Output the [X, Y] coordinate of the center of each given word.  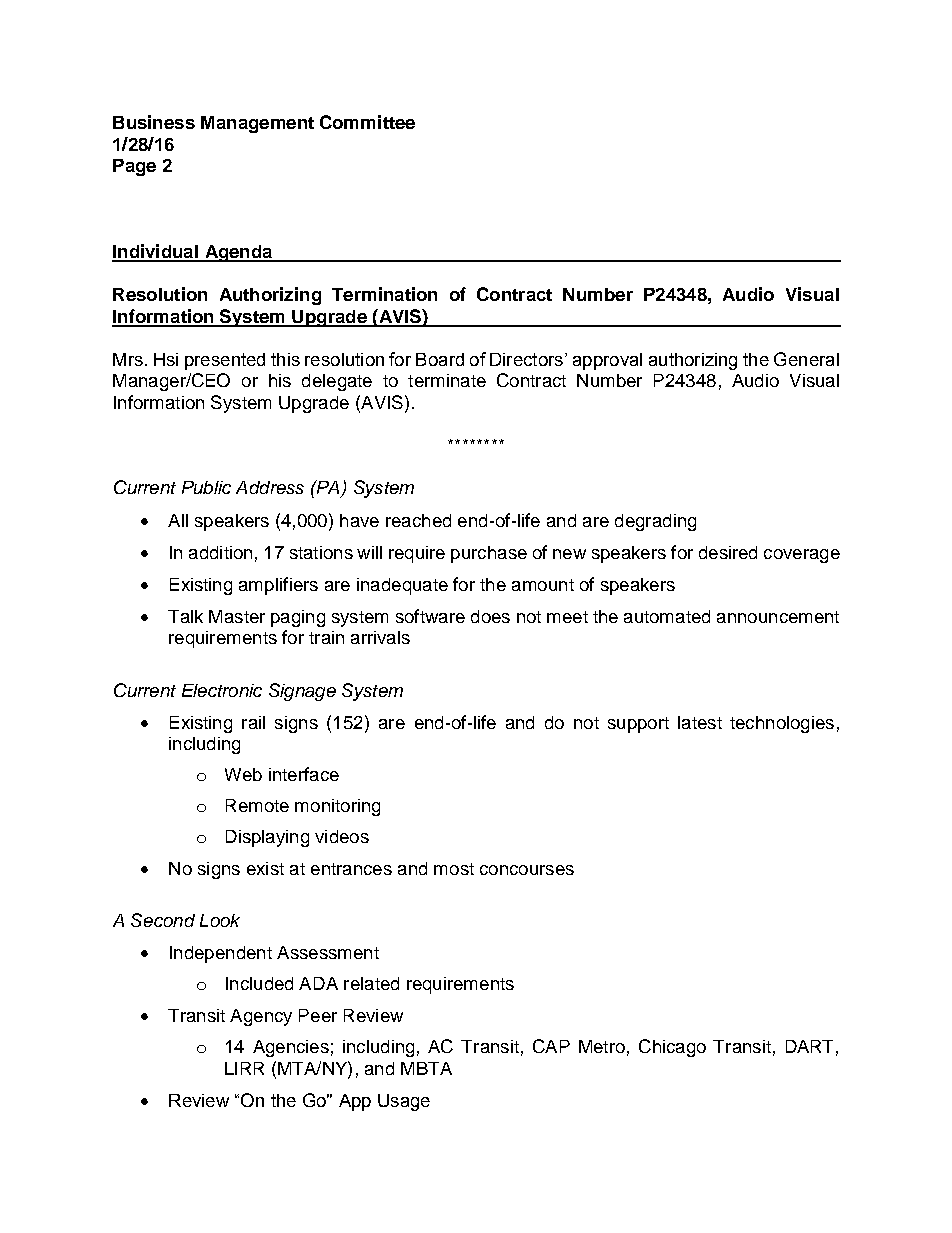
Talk [185, 616]
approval [607, 361]
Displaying [267, 838]
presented [225, 361]
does [490, 616]
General [806, 359]
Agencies [291, 1048]
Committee [367, 122]
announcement [778, 617]
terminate [447, 380]
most [454, 869]
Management [257, 124]
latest [700, 722]
